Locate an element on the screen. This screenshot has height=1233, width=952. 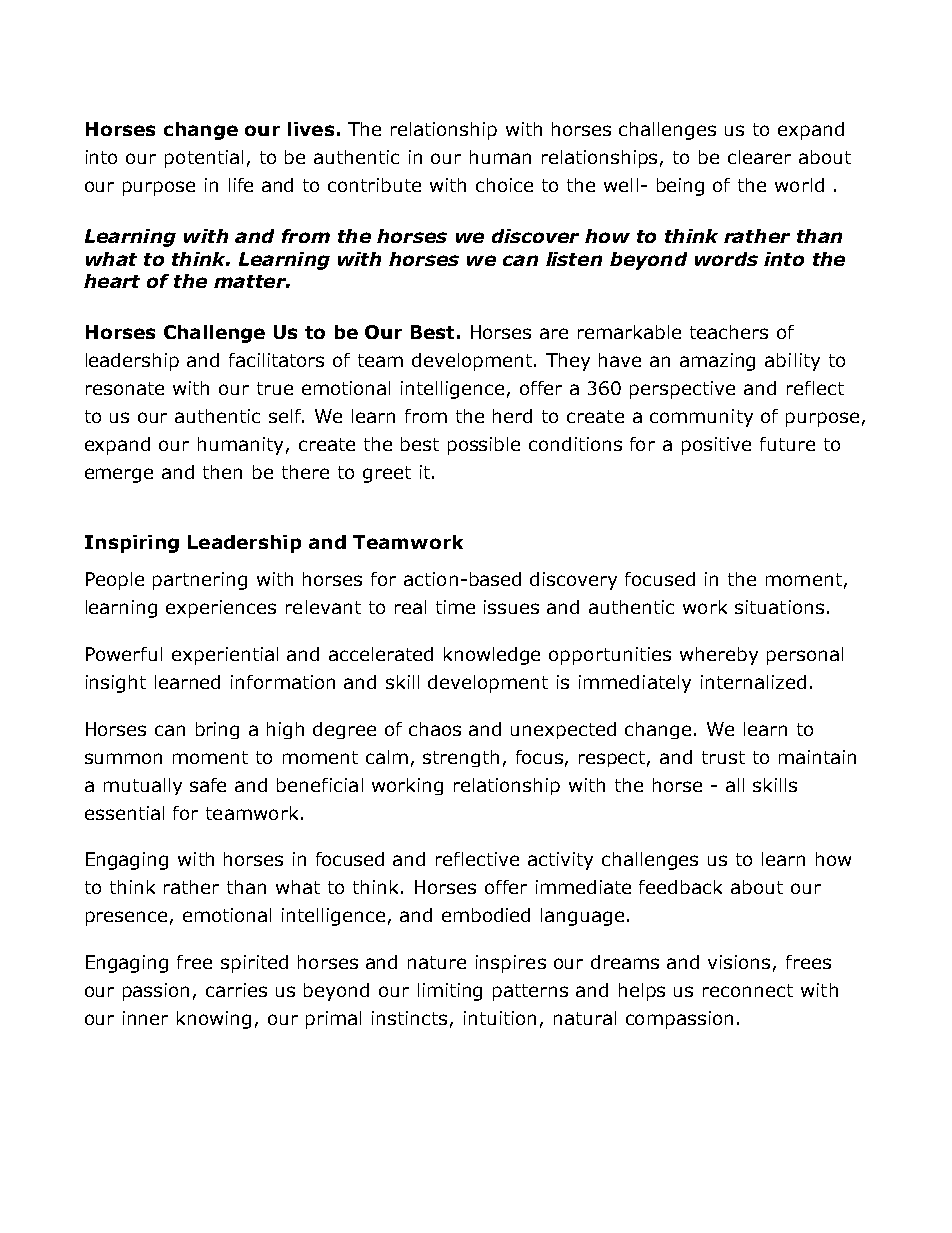
situations is located at coordinates (779, 607).
